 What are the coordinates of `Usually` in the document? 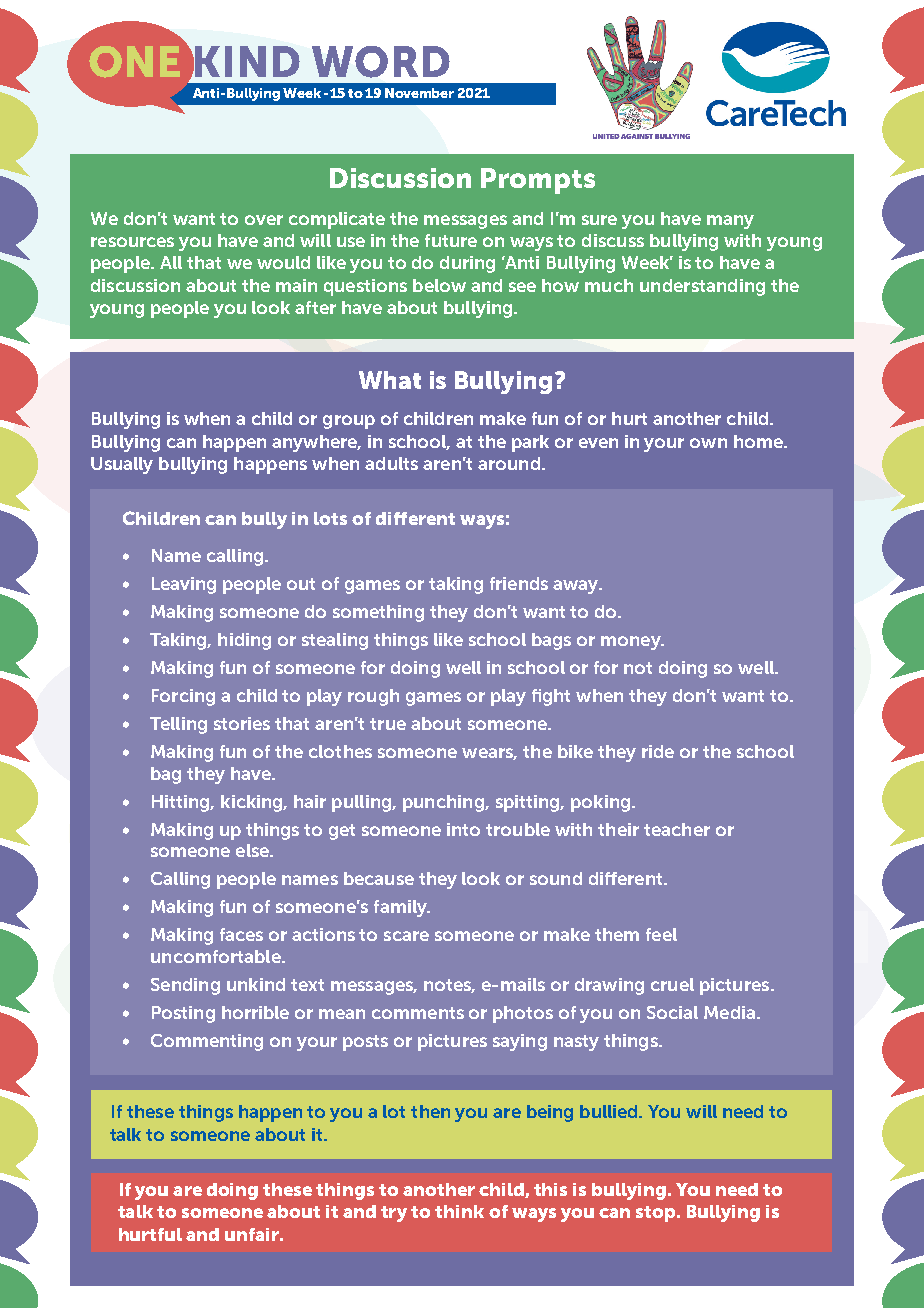 It's located at (122, 465).
